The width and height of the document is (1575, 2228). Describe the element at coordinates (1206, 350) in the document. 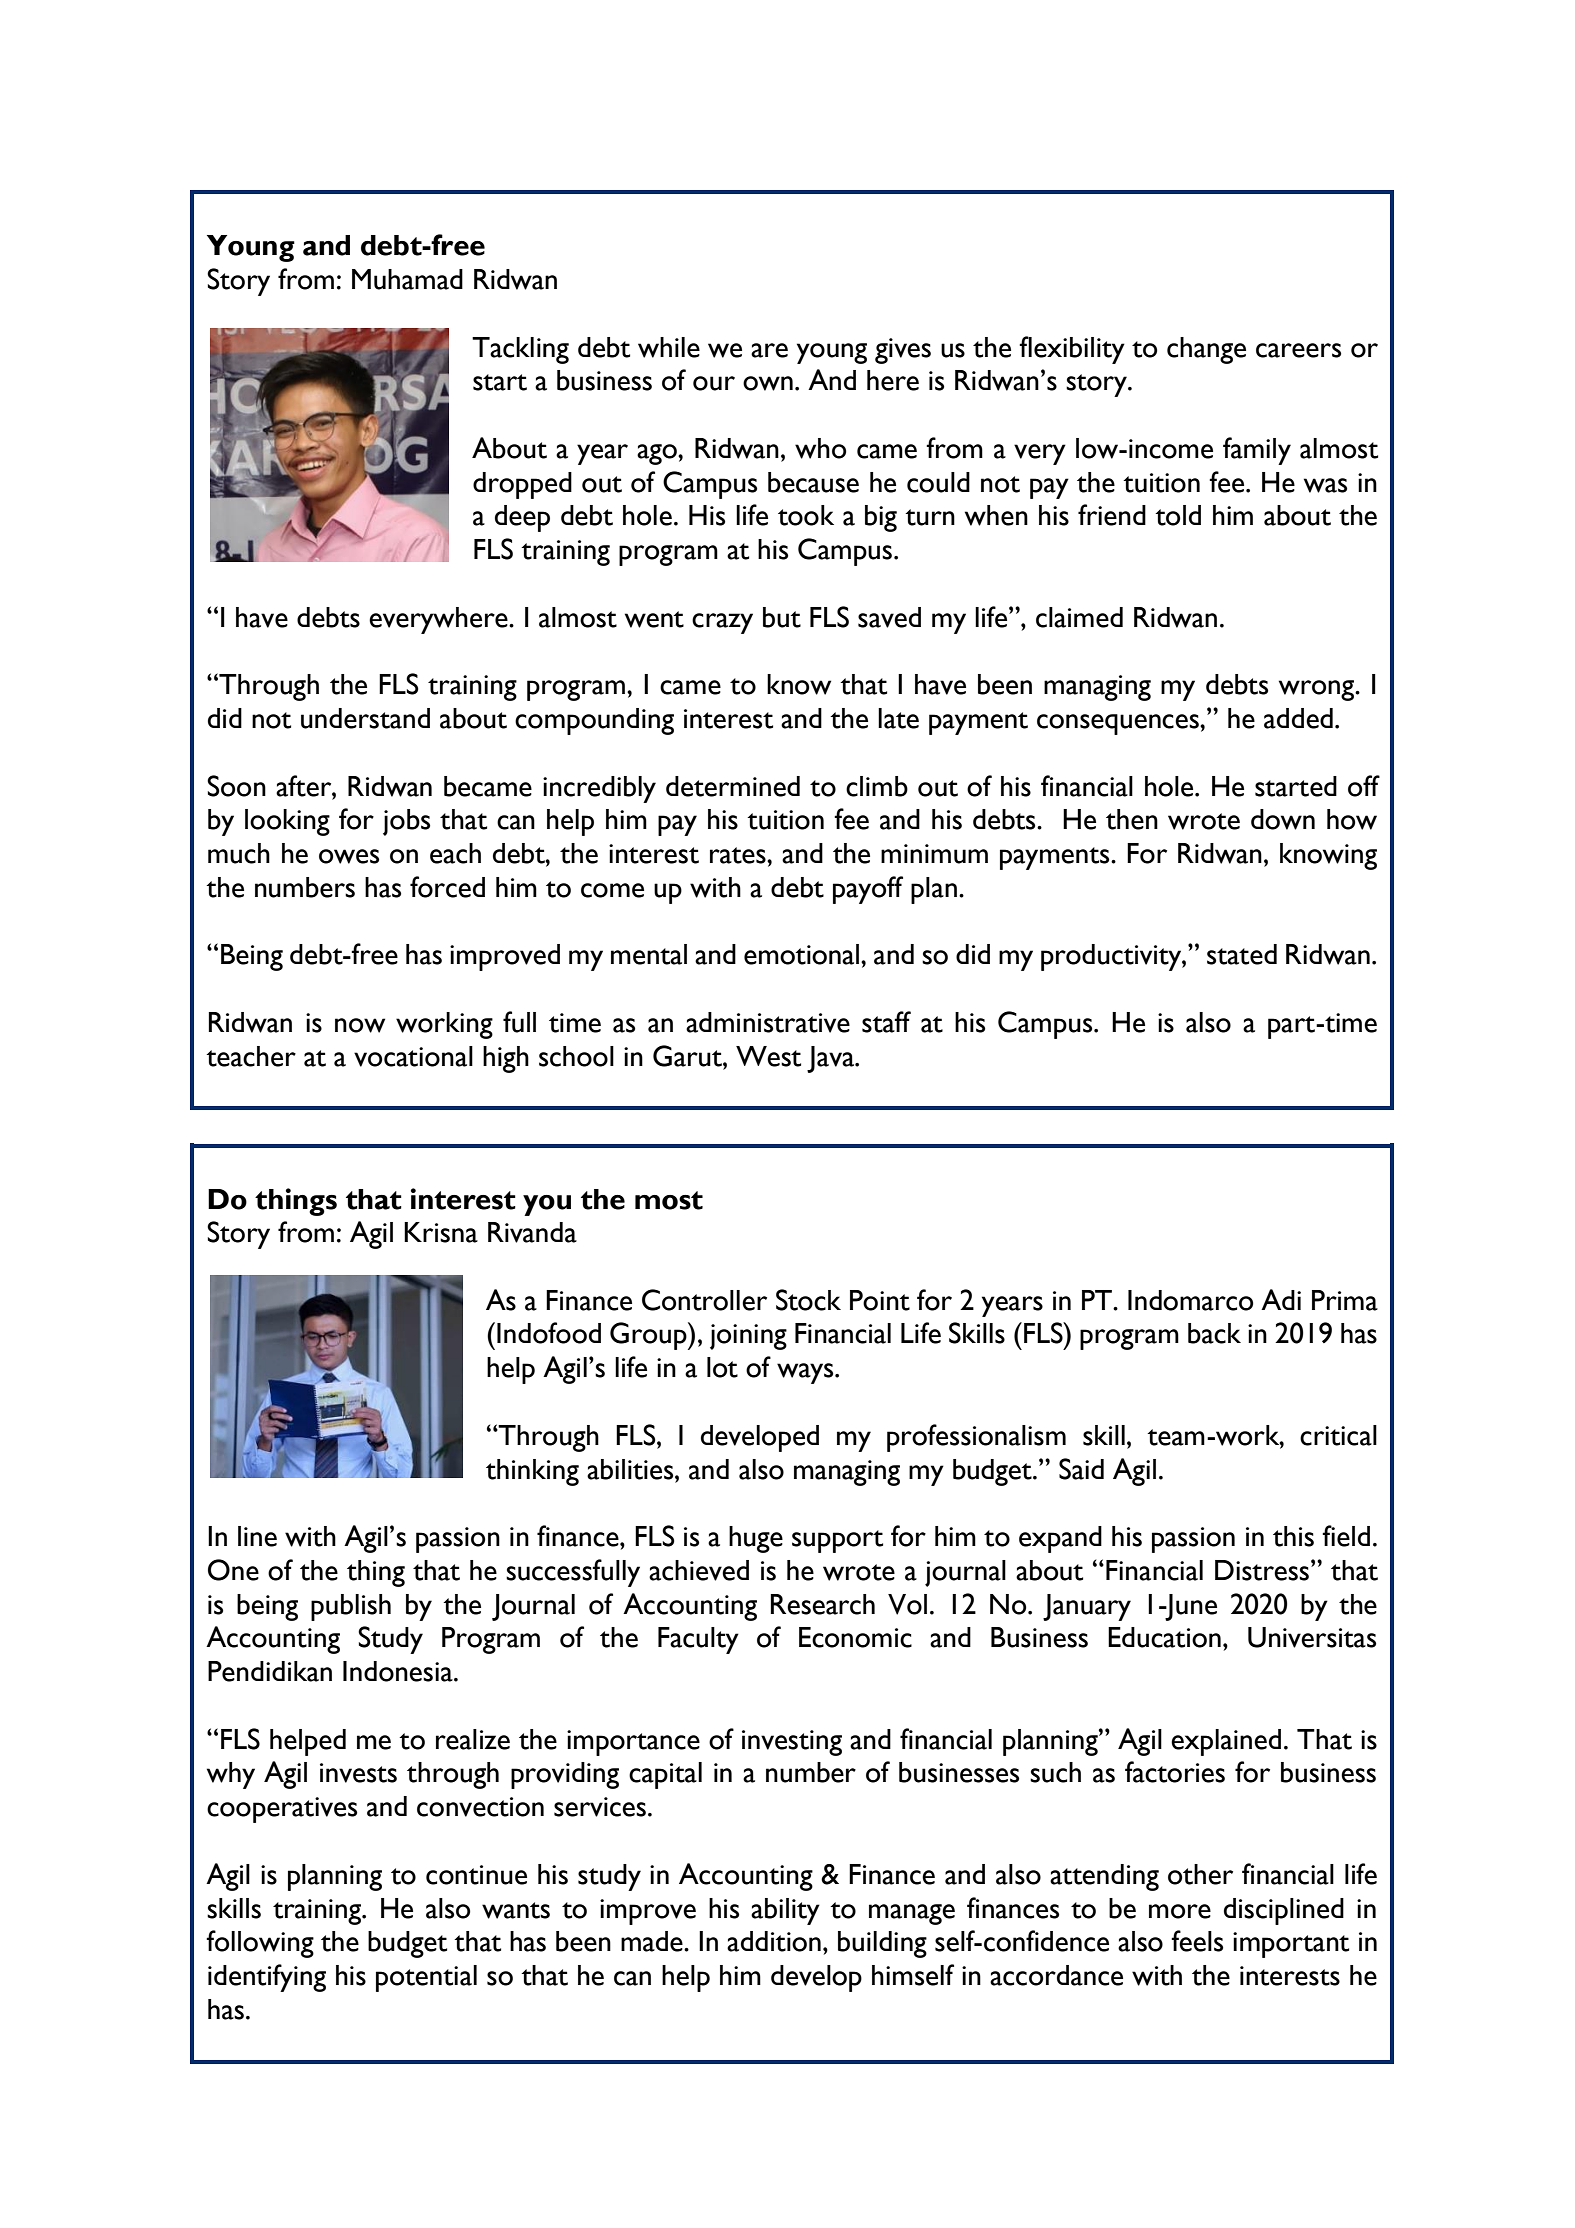

I see `change` at that location.
